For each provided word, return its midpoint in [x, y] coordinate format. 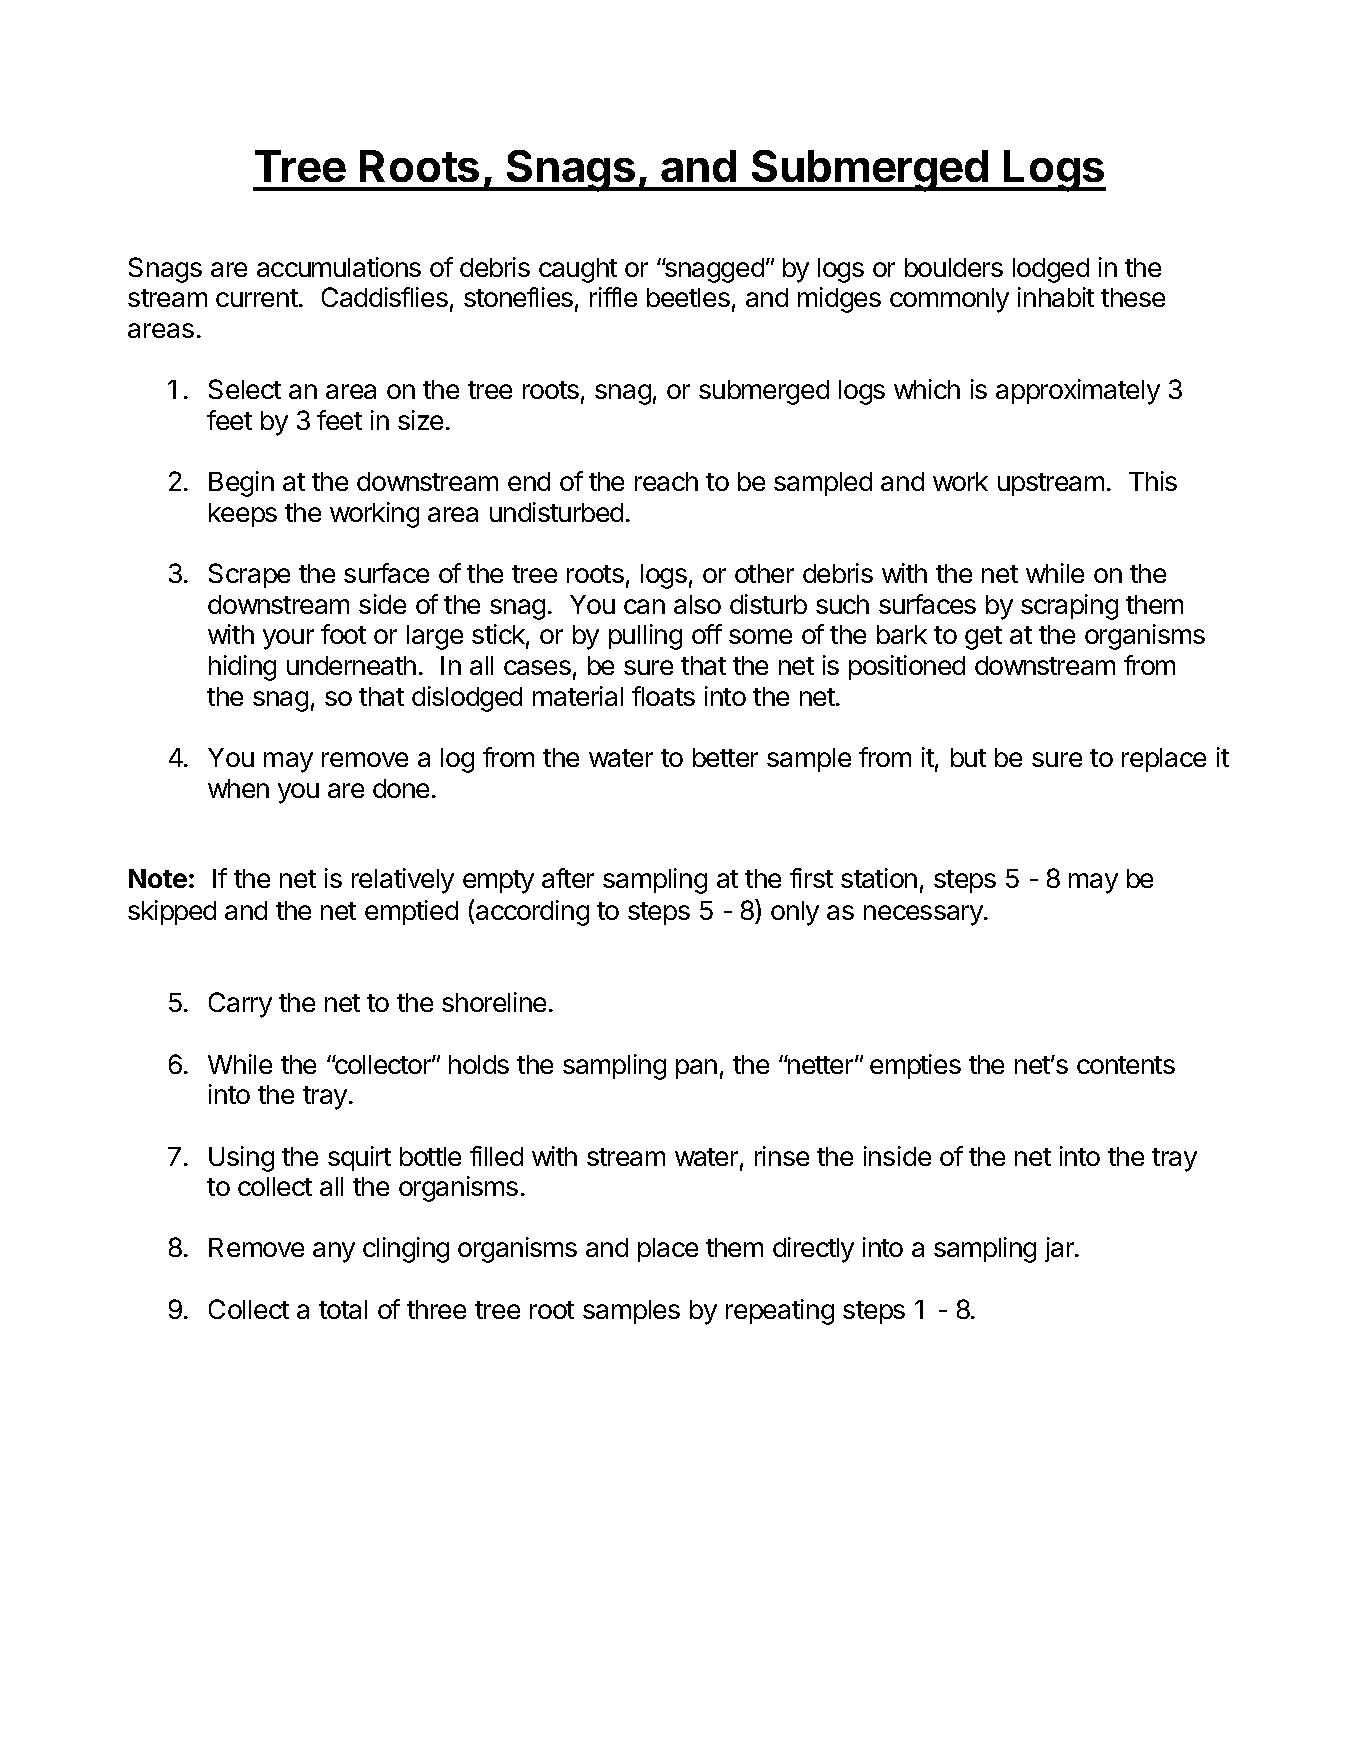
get [983, 638]
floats [663, 696]
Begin [241, 484]
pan [696, 1069]
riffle [613, 297]
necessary [924, 915]
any [334, 1252]
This [1153, 481]
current [257, 298]
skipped [172, 912]
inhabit [1056, 297]
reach [666, 481]
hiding [242, 668]
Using [241, 1159]
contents [1126, 1065]
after [568, 878]
